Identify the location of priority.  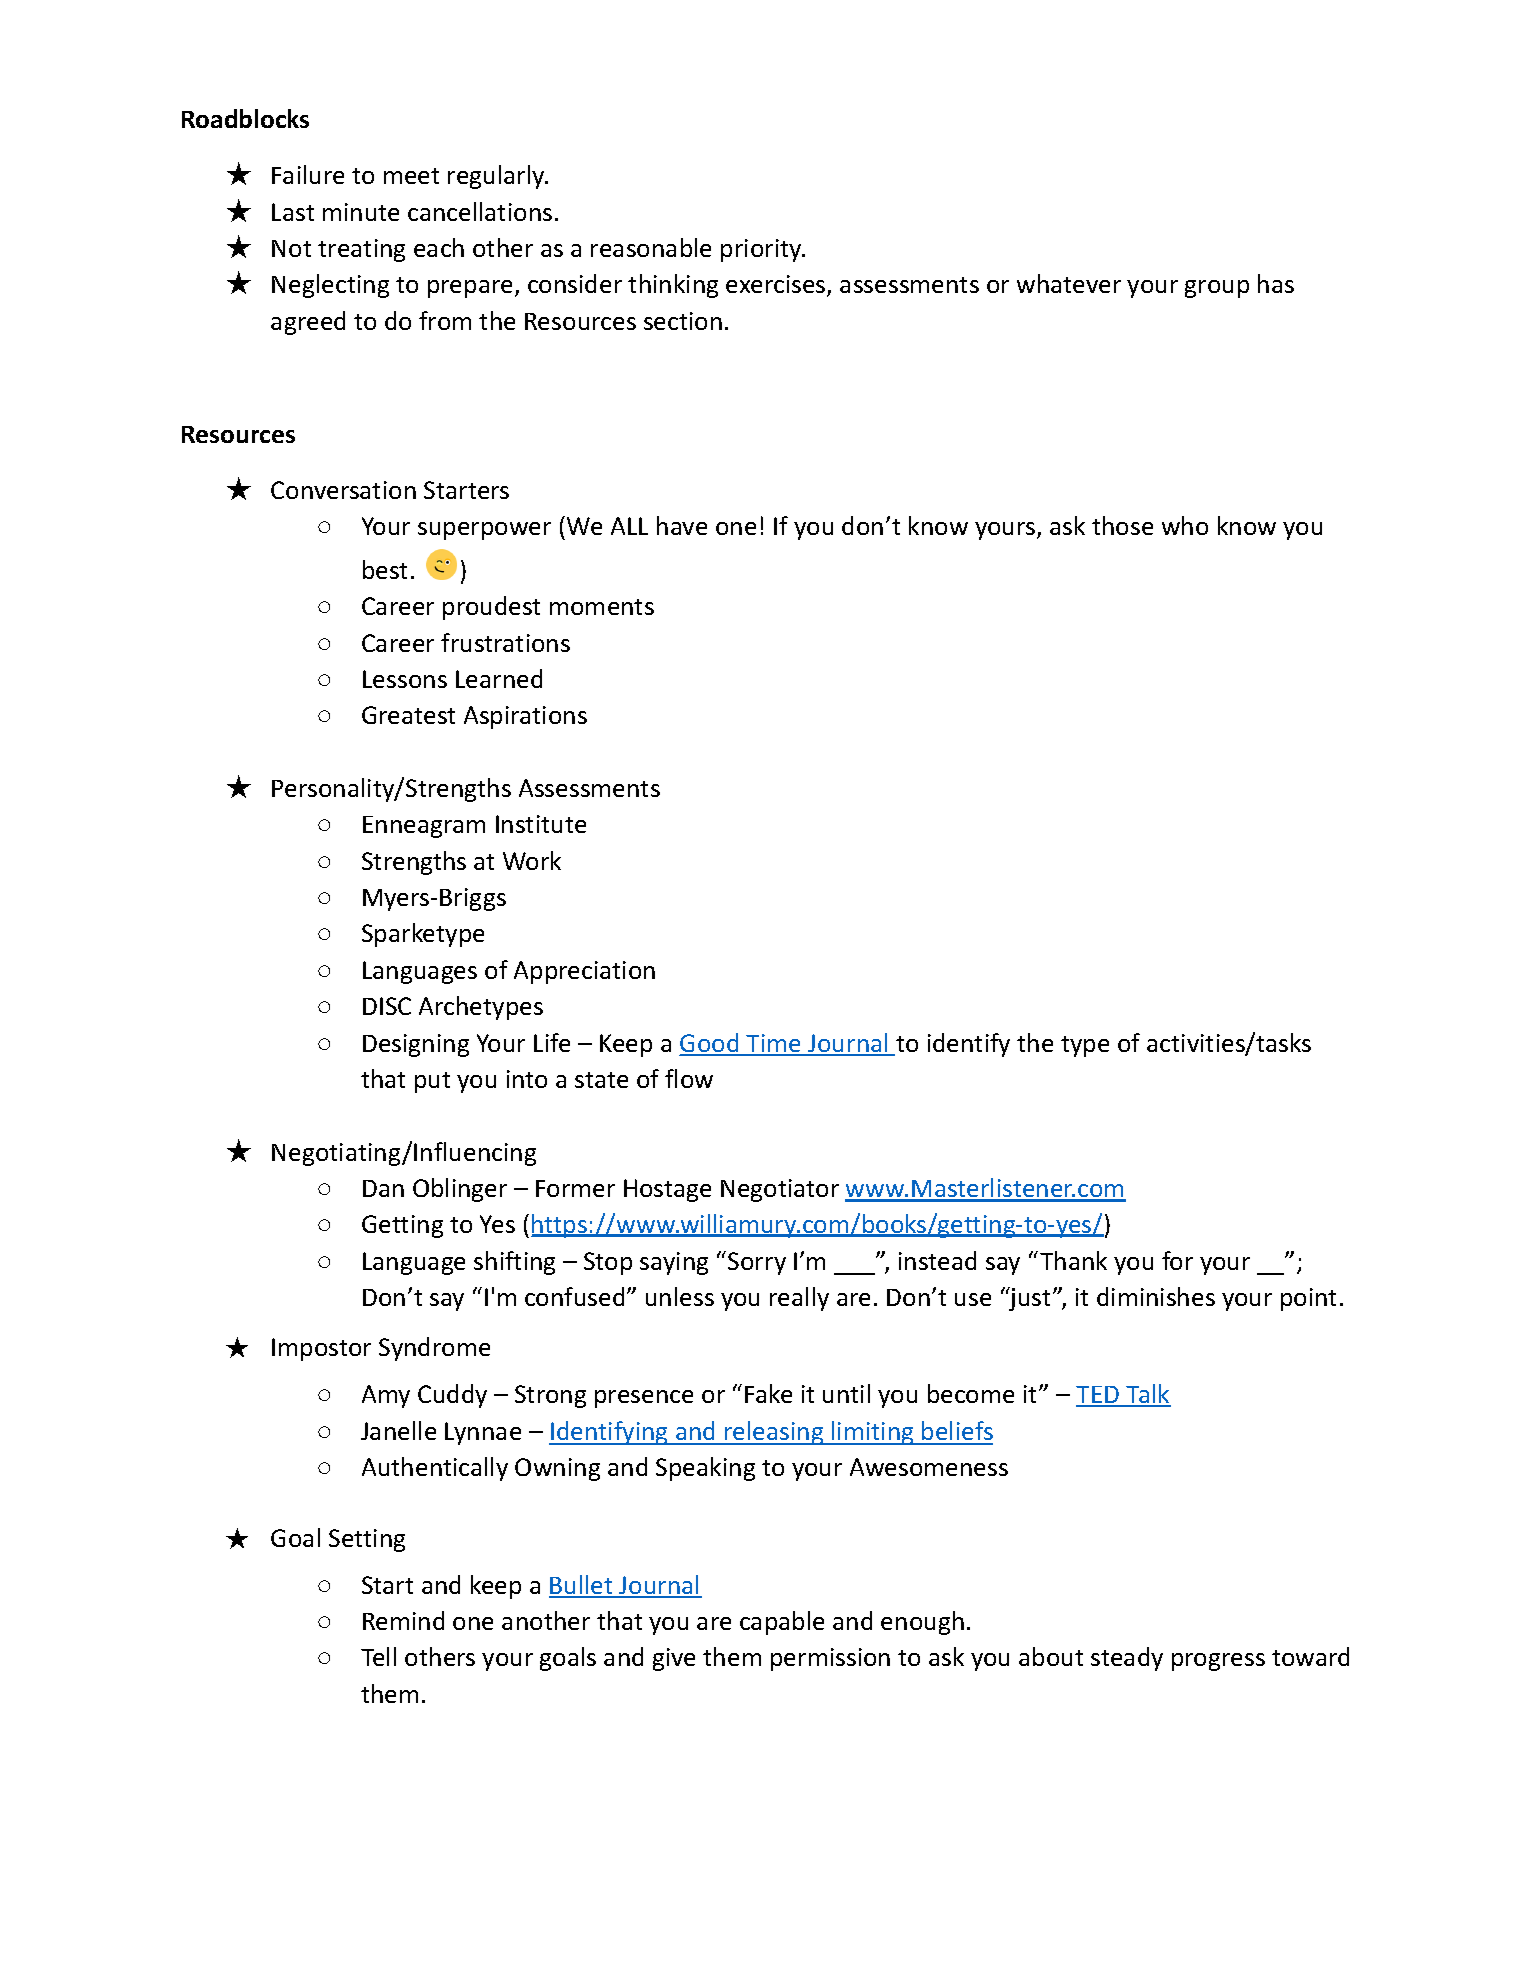
(762, 250).
